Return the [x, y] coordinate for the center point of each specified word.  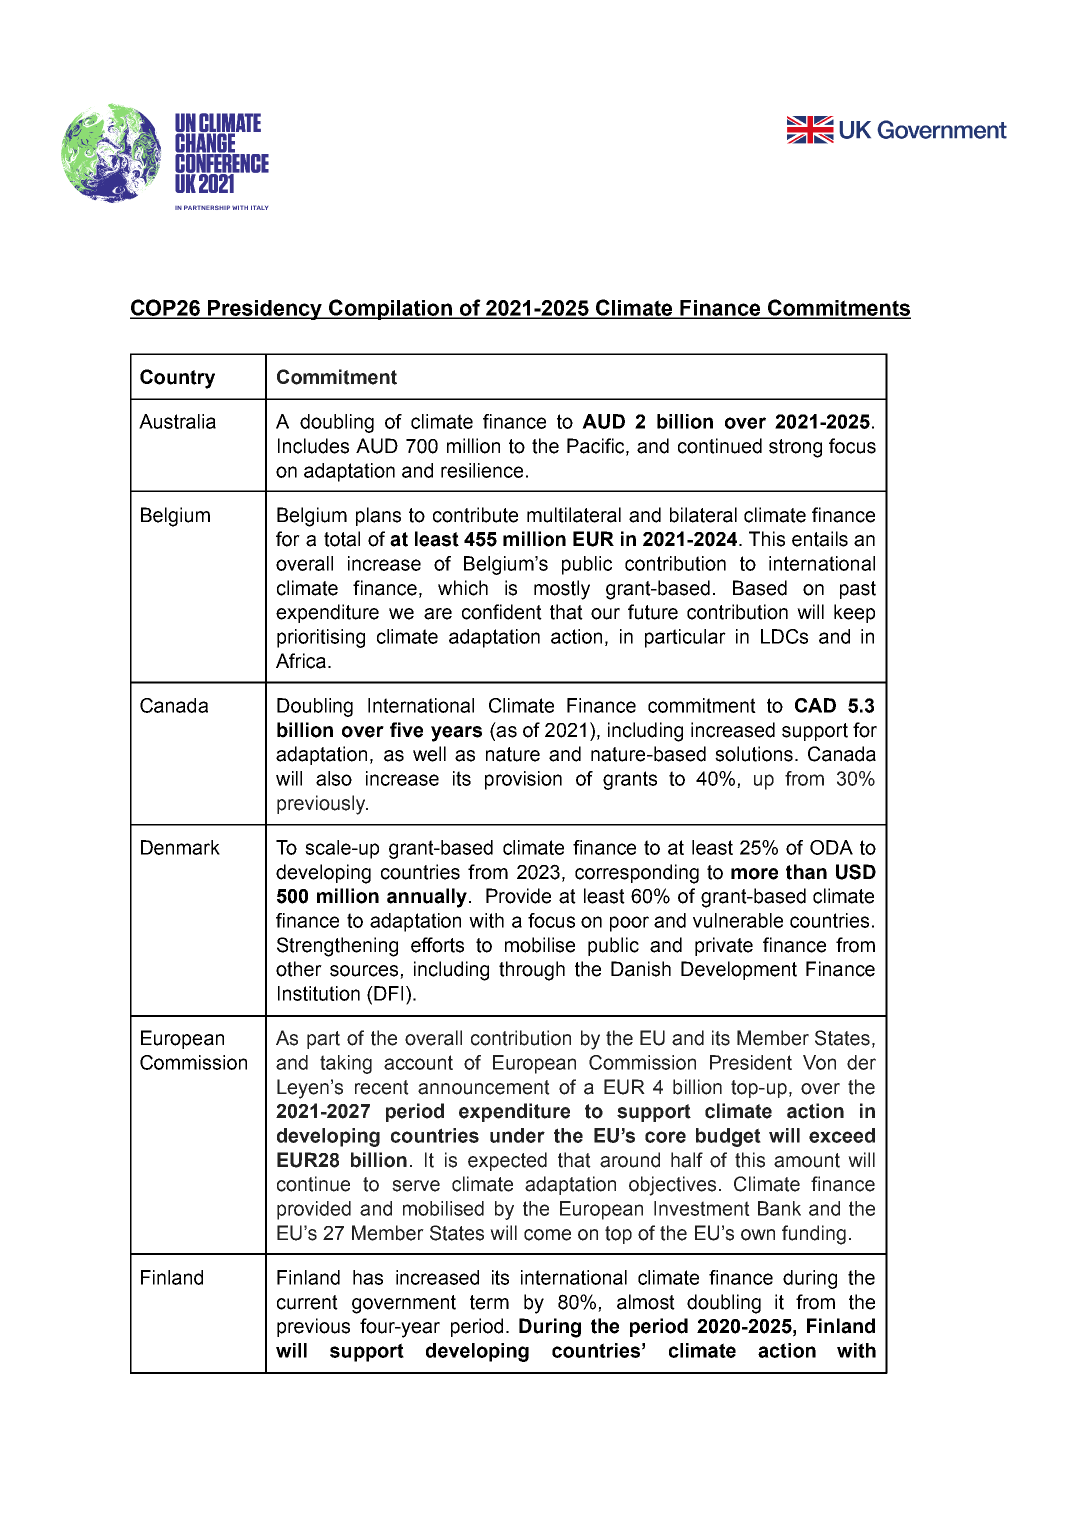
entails [820, 539]
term [489, 1302]
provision [523, 780]
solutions [754, 754]
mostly [562, 590]
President [751, 1062]
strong [795, 448]
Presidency [265, 310]
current [307, 1302]
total [342, 539]
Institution [319, 993]
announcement [484, 1087]
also [334, 778]
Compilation [390, 309]
